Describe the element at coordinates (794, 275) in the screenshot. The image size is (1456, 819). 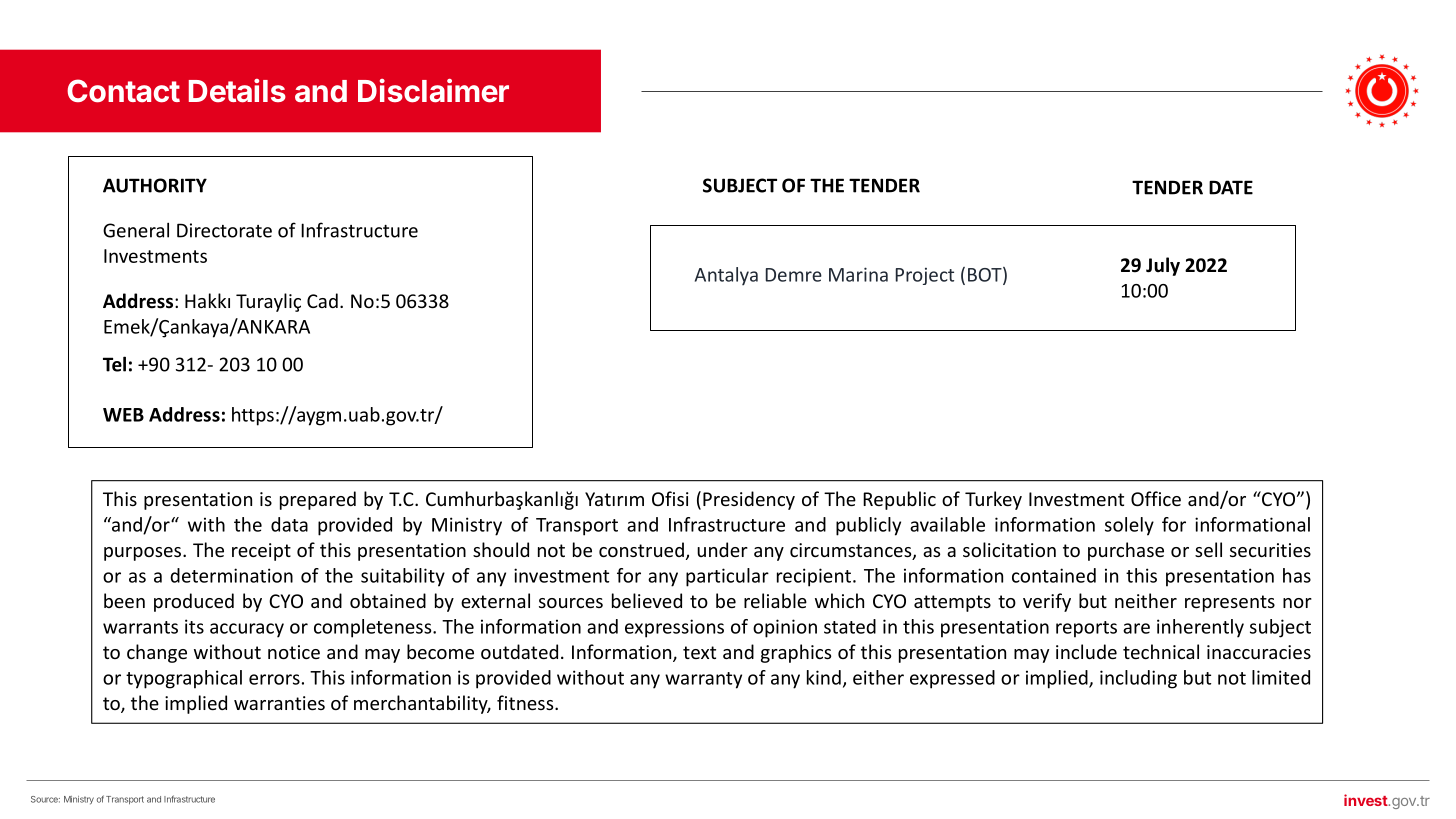
I see `Demre` at that location.
